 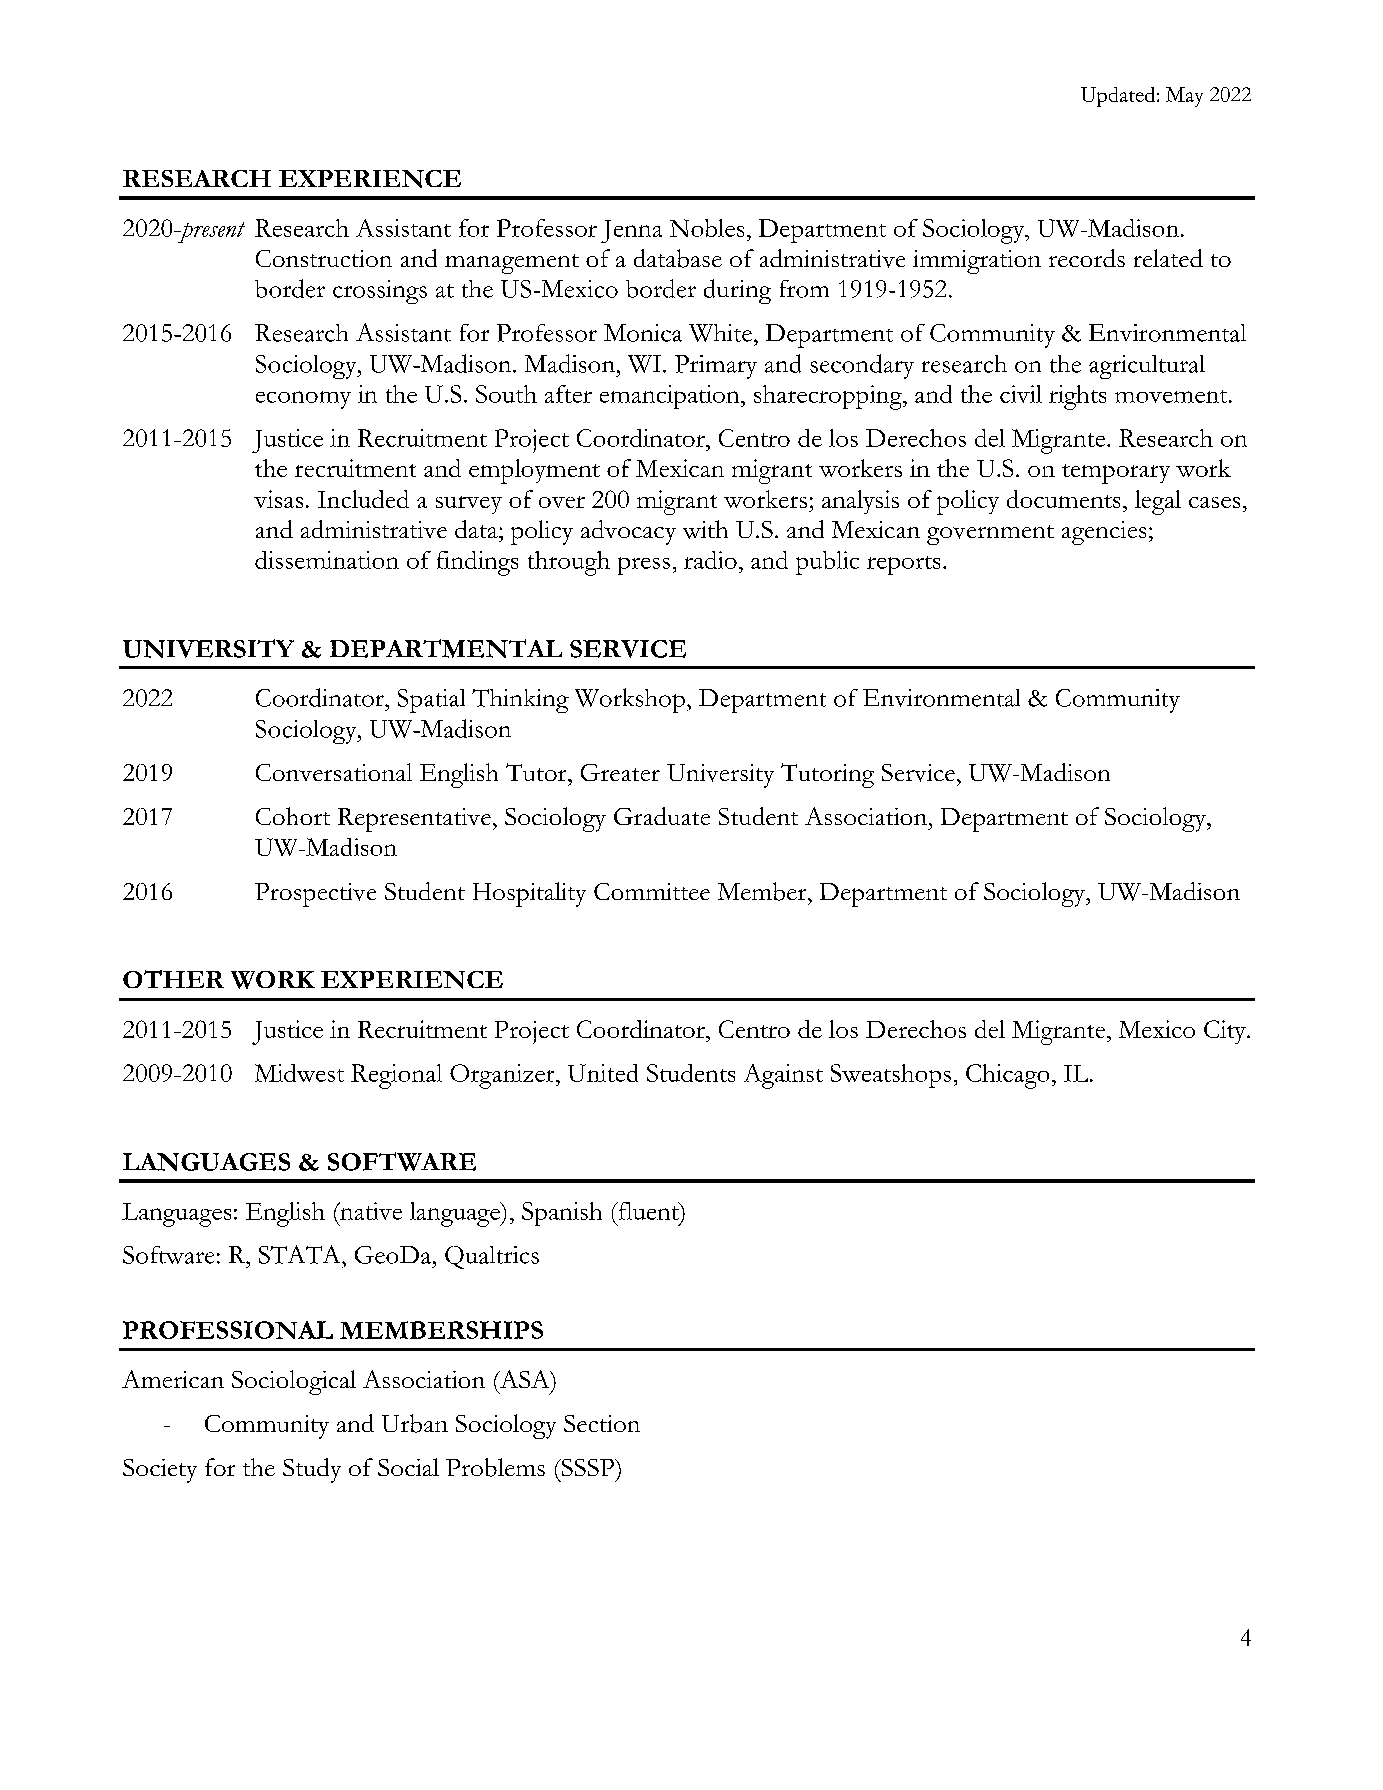 I want to click on United, so click(x=603, y=1073).
